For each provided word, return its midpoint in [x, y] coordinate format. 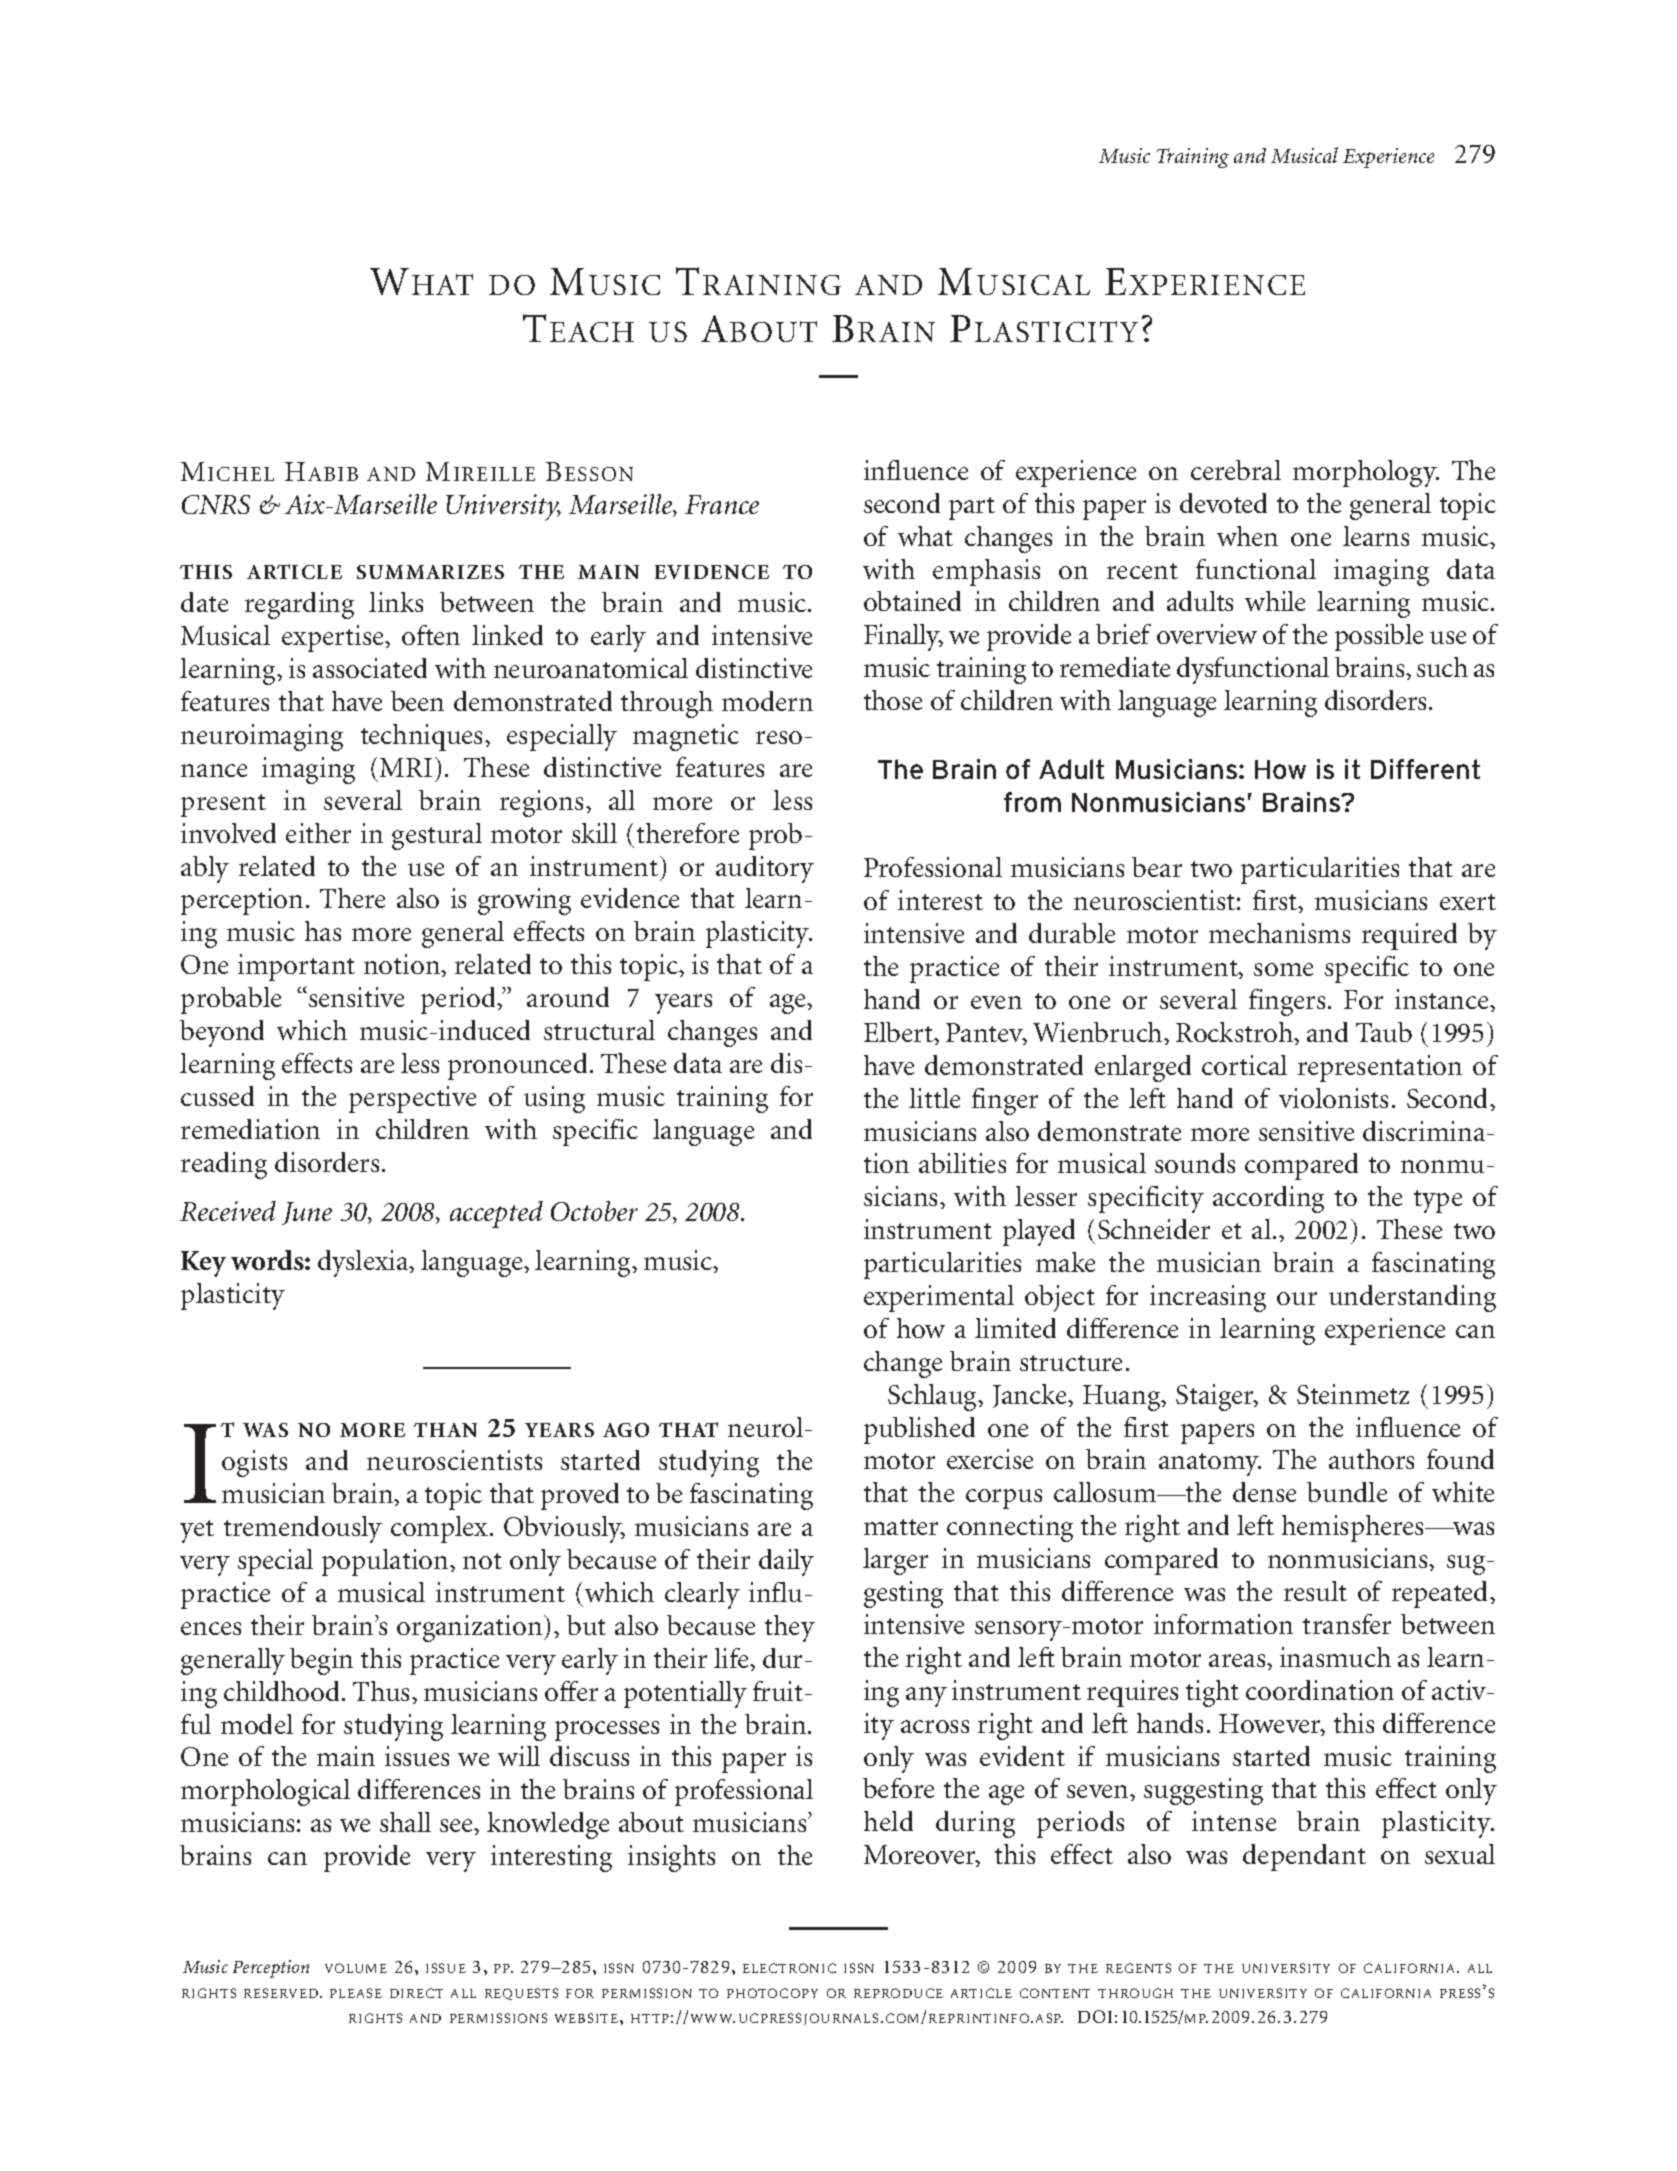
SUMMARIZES [430, 572]
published [919, 1430]
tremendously [303, 1529]
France [722, 504]
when [1247, 536]
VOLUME [356, 1968]
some [1283, 969]
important [296, 967]
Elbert [899, 1032]
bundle [1347, 1492]
